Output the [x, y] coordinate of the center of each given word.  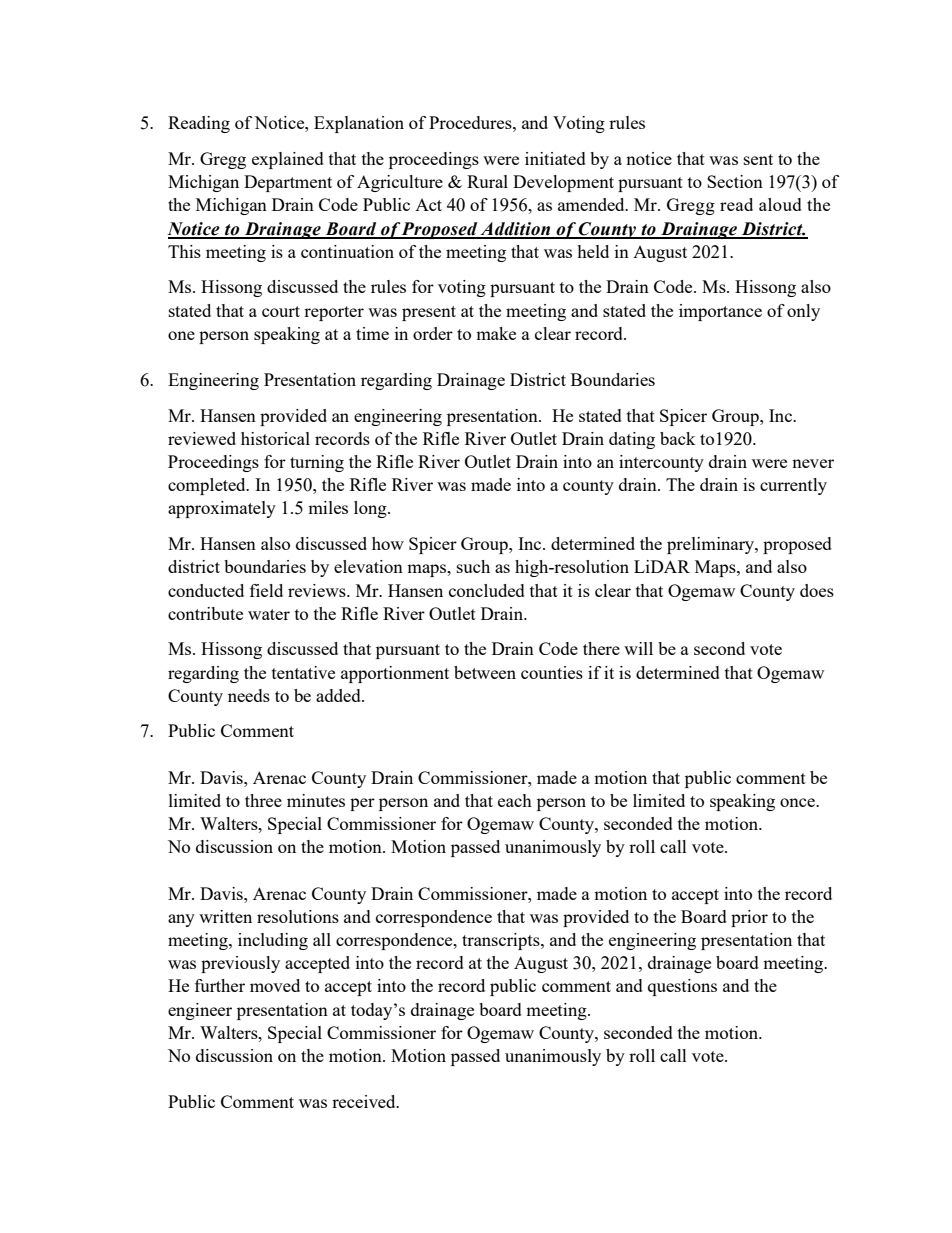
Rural [487, 181]
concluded [487, 590]
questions [682, 987]
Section [735, 181]
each [515, 800]
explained [288, 160]
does [817, 590]
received [365, 1101]
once [798, 802]
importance [720, 312]
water [269, 614]
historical [275, 438]
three [263, 800]
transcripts [502, 941]
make [496, 333]
